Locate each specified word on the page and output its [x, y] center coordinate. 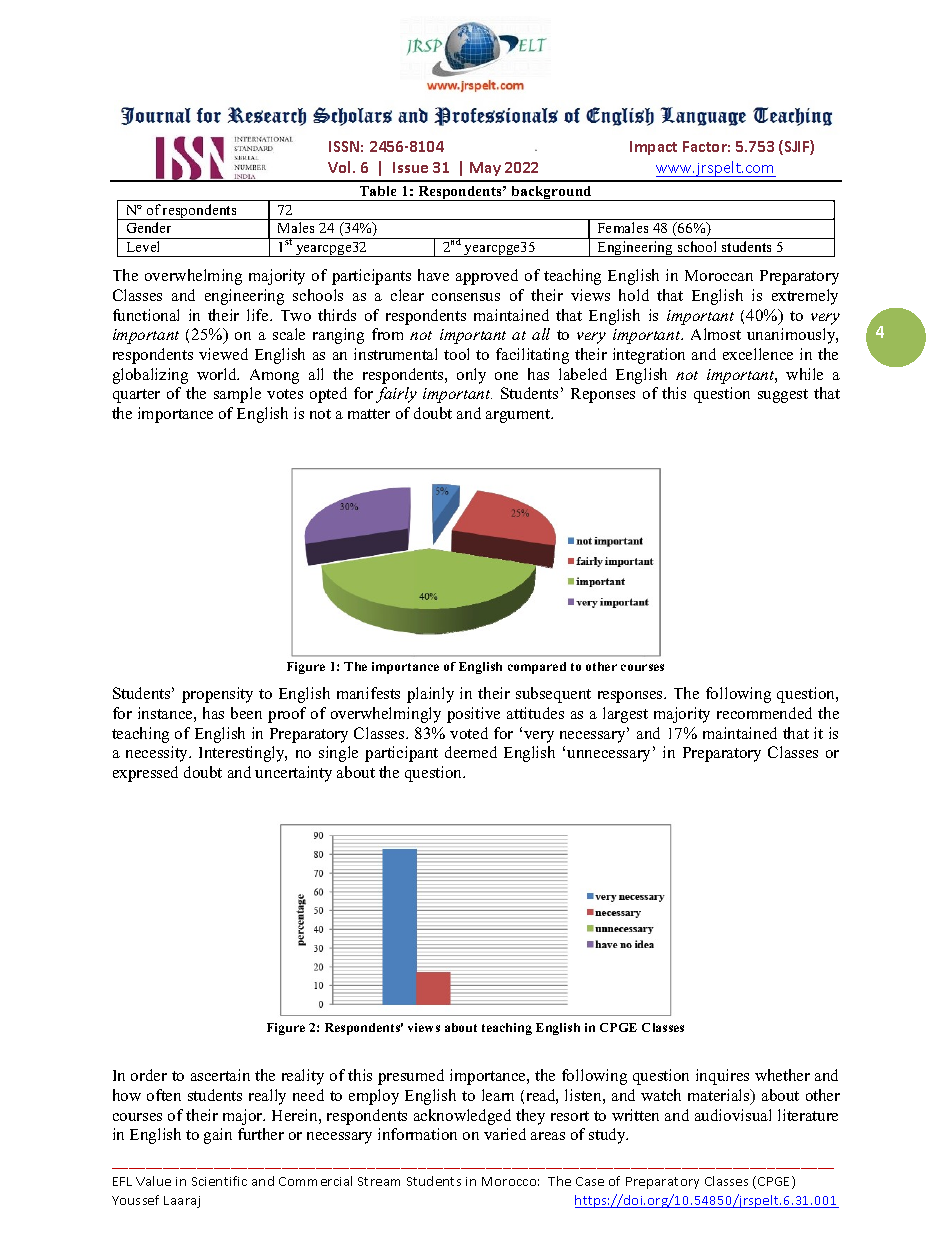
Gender [149, 227]
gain [218, 1136]
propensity [217, 695]
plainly [430, 695]
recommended [764, 713]
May [485, 169]
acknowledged [462, 1117]
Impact [653, 148]
